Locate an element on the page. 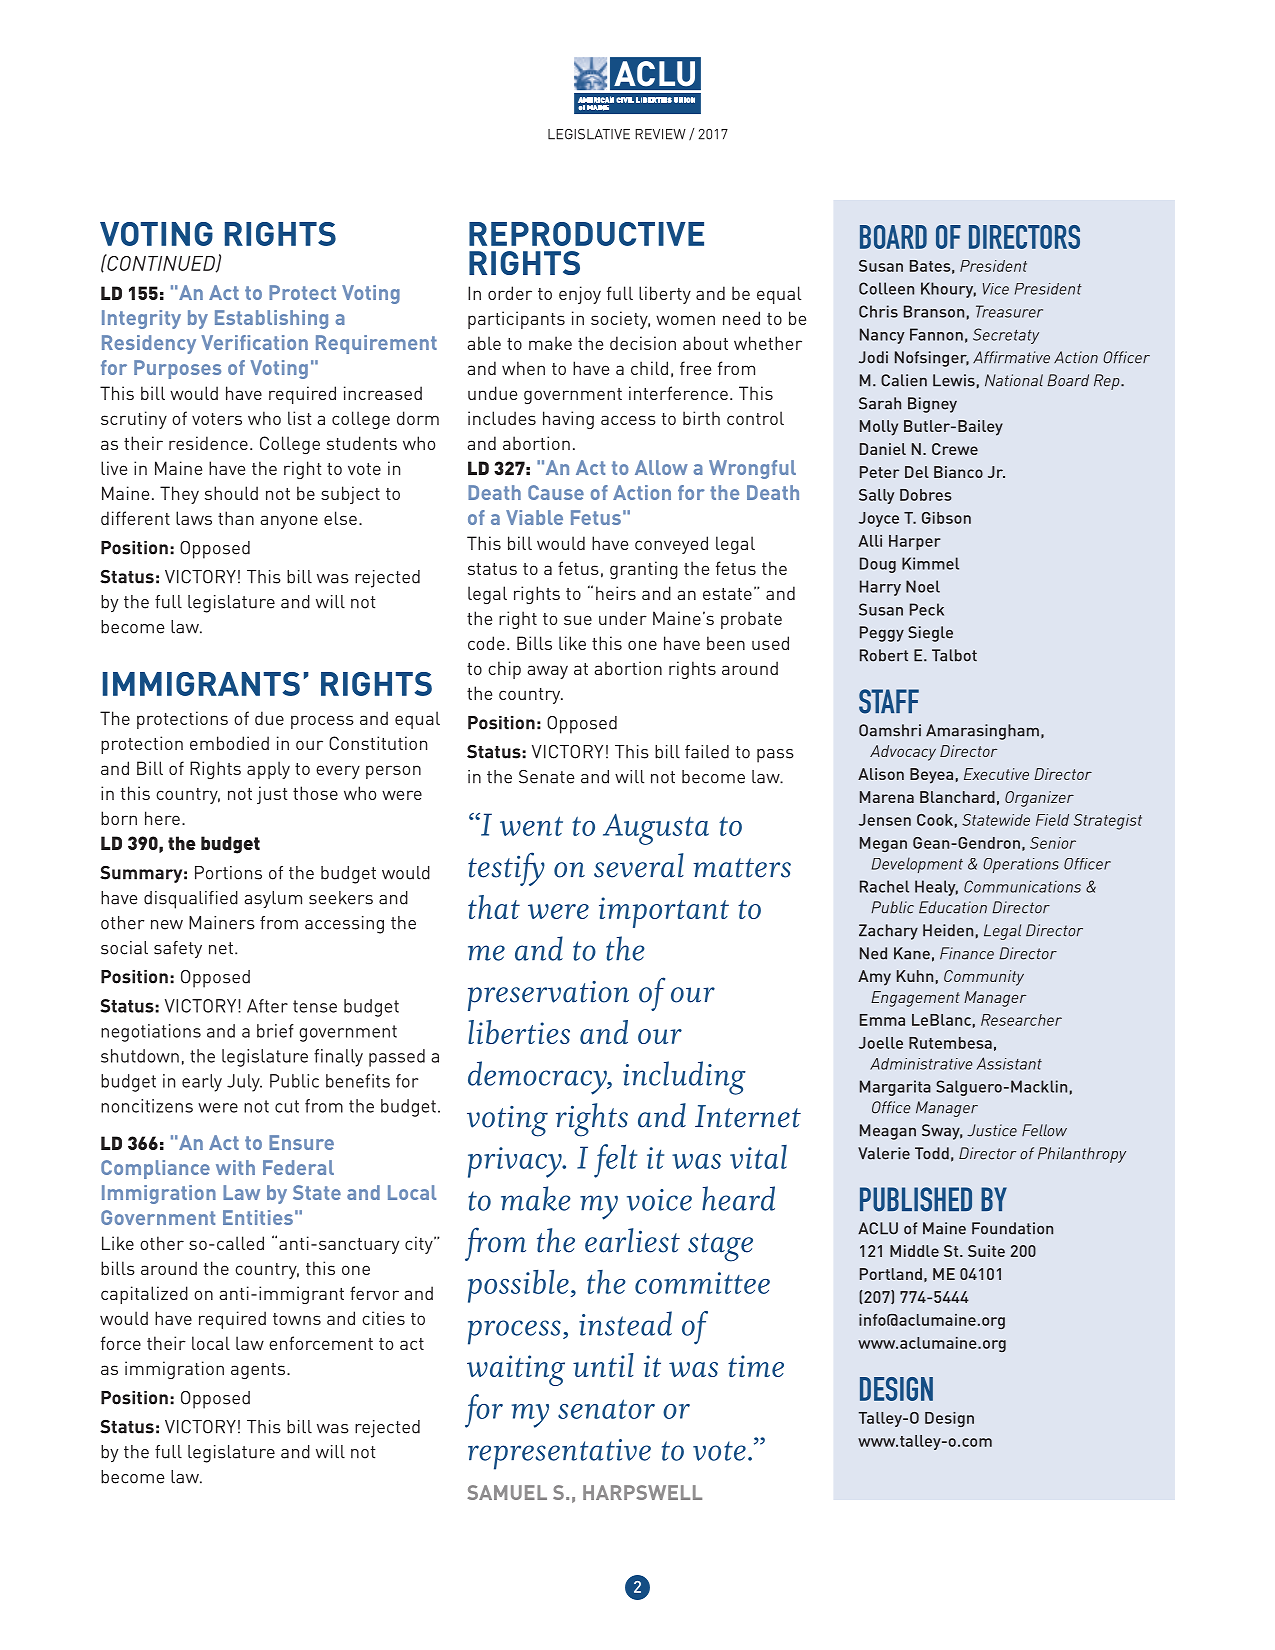 This page has height=1650, width=1275. representative is located at coordinates (559, 1454).
